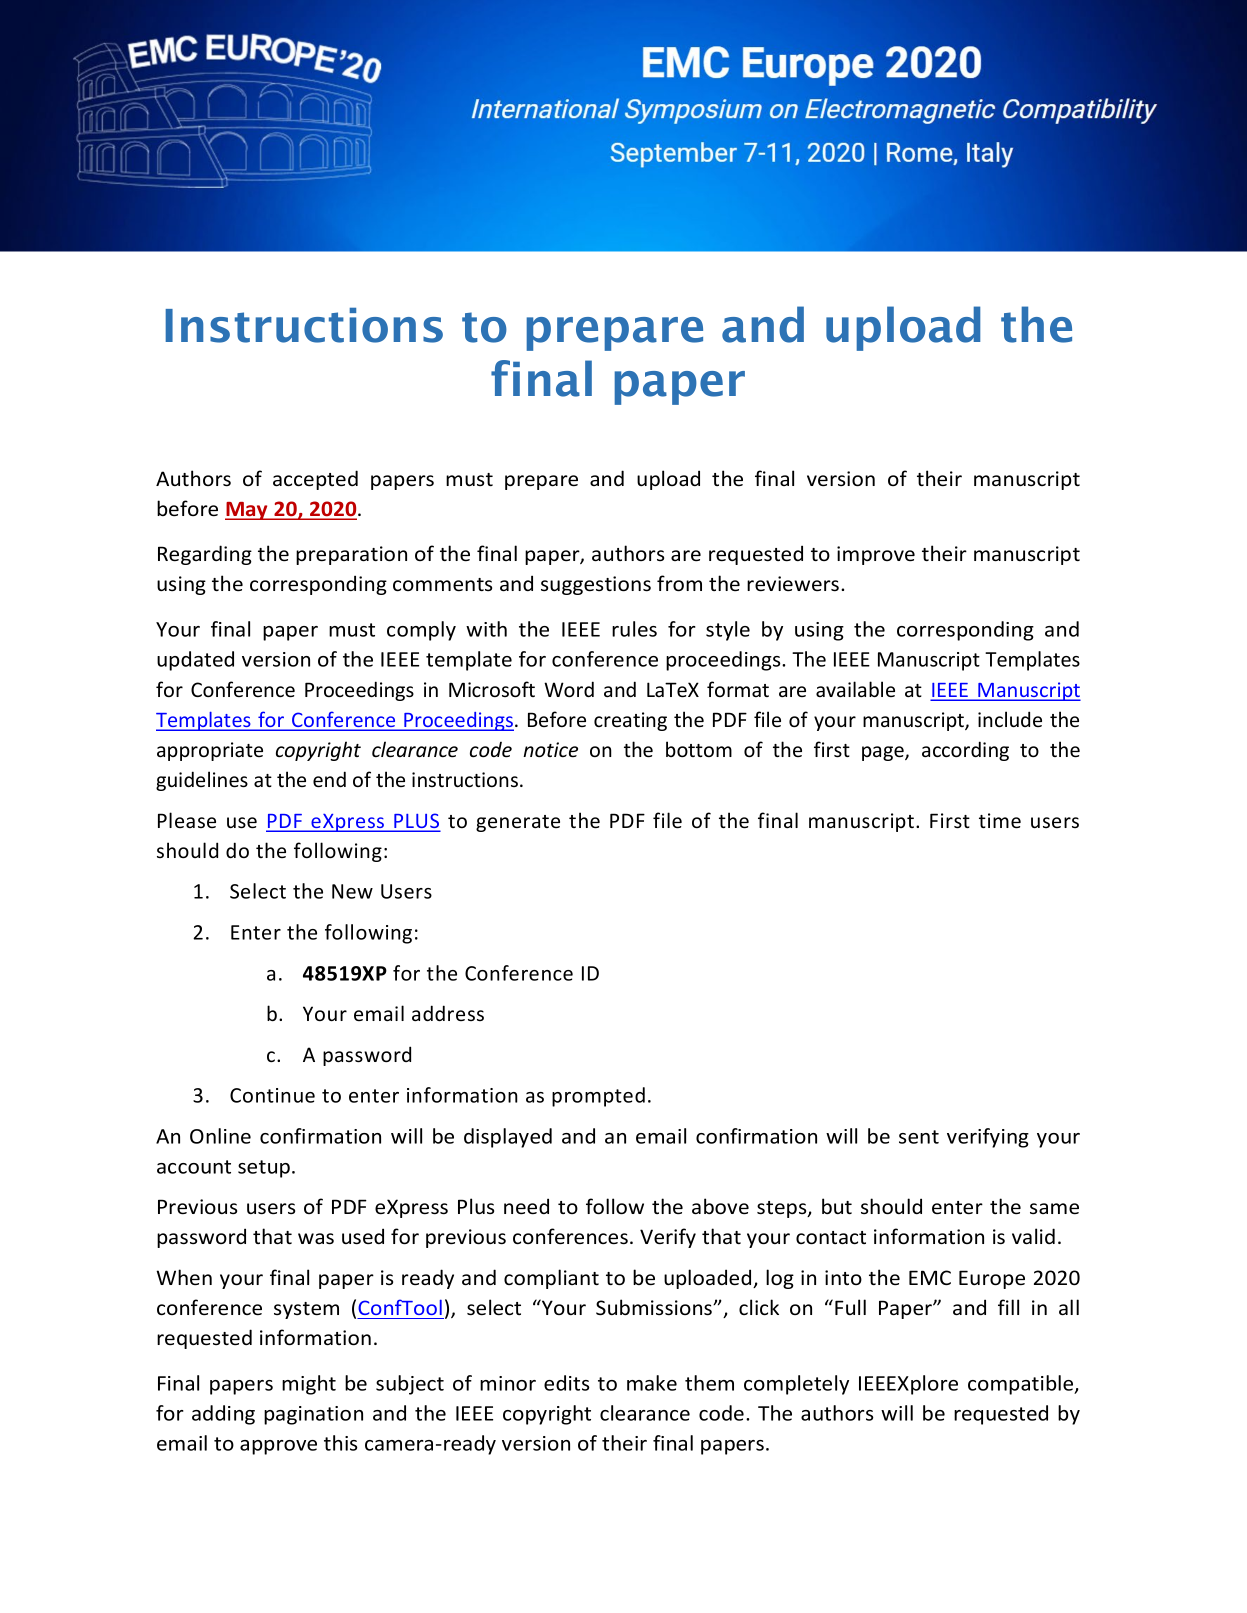 This screenshot has height=1613, width=1247. Describe the element at coordinates (652, 1383) in the screenshot. I see `make` at that location.
